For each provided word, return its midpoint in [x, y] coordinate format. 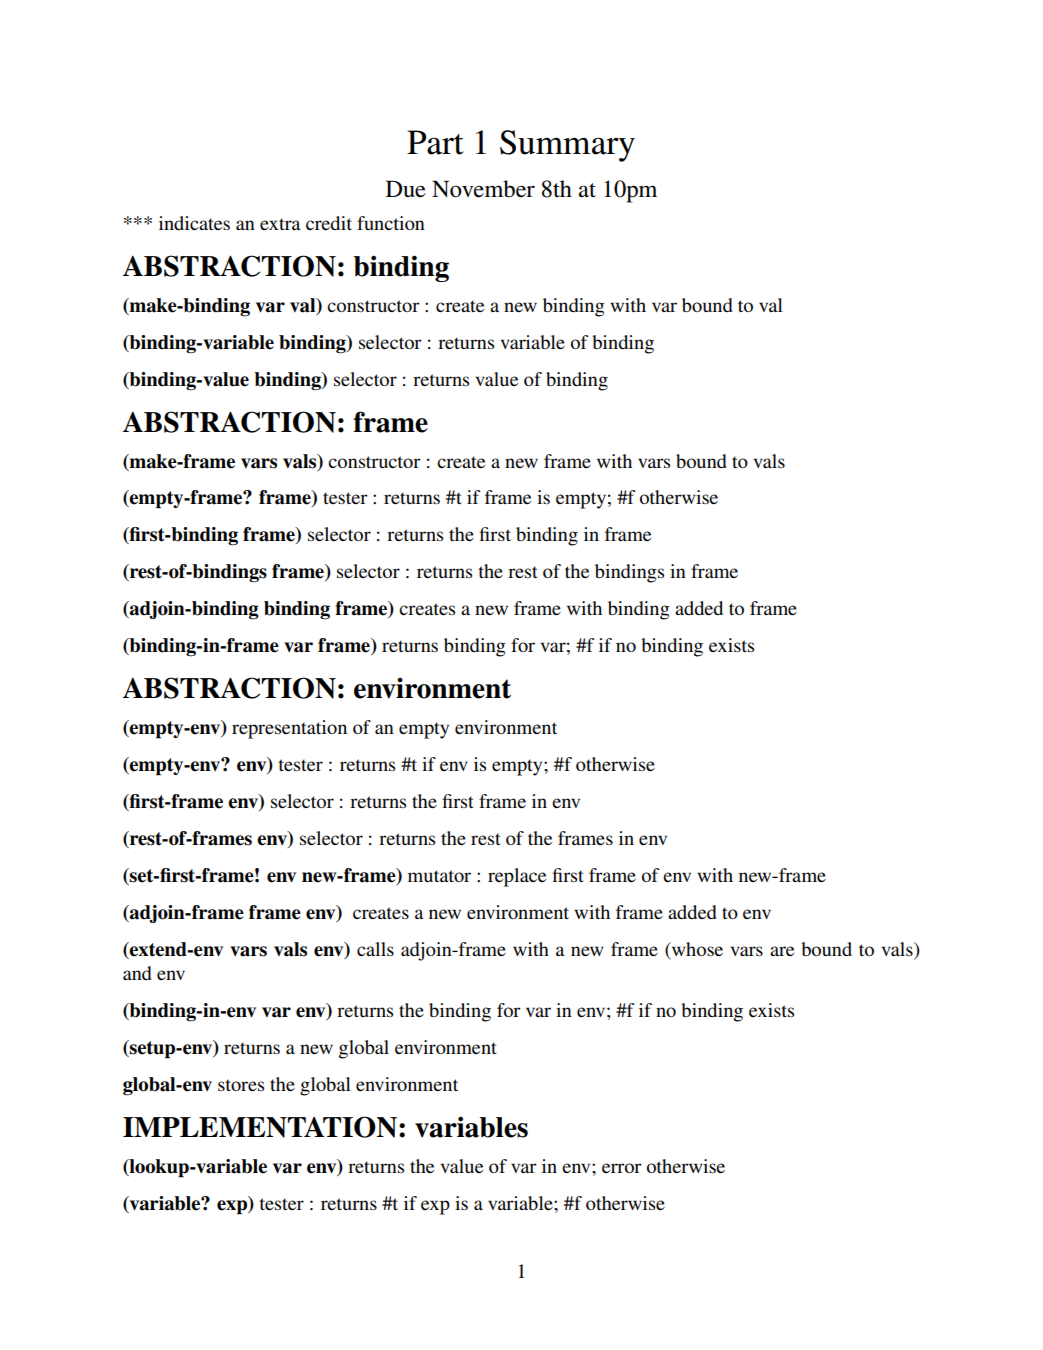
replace [517, 877]
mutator [439, 876]
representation [289, 729]
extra [280, 224]
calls [375, 949]
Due [406, 189]
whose [696, 949]
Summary [567, 146]
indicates [194, 223]
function [391, 223]
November [483, 189]
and [137, 973]
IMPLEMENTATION [260, 1127]
